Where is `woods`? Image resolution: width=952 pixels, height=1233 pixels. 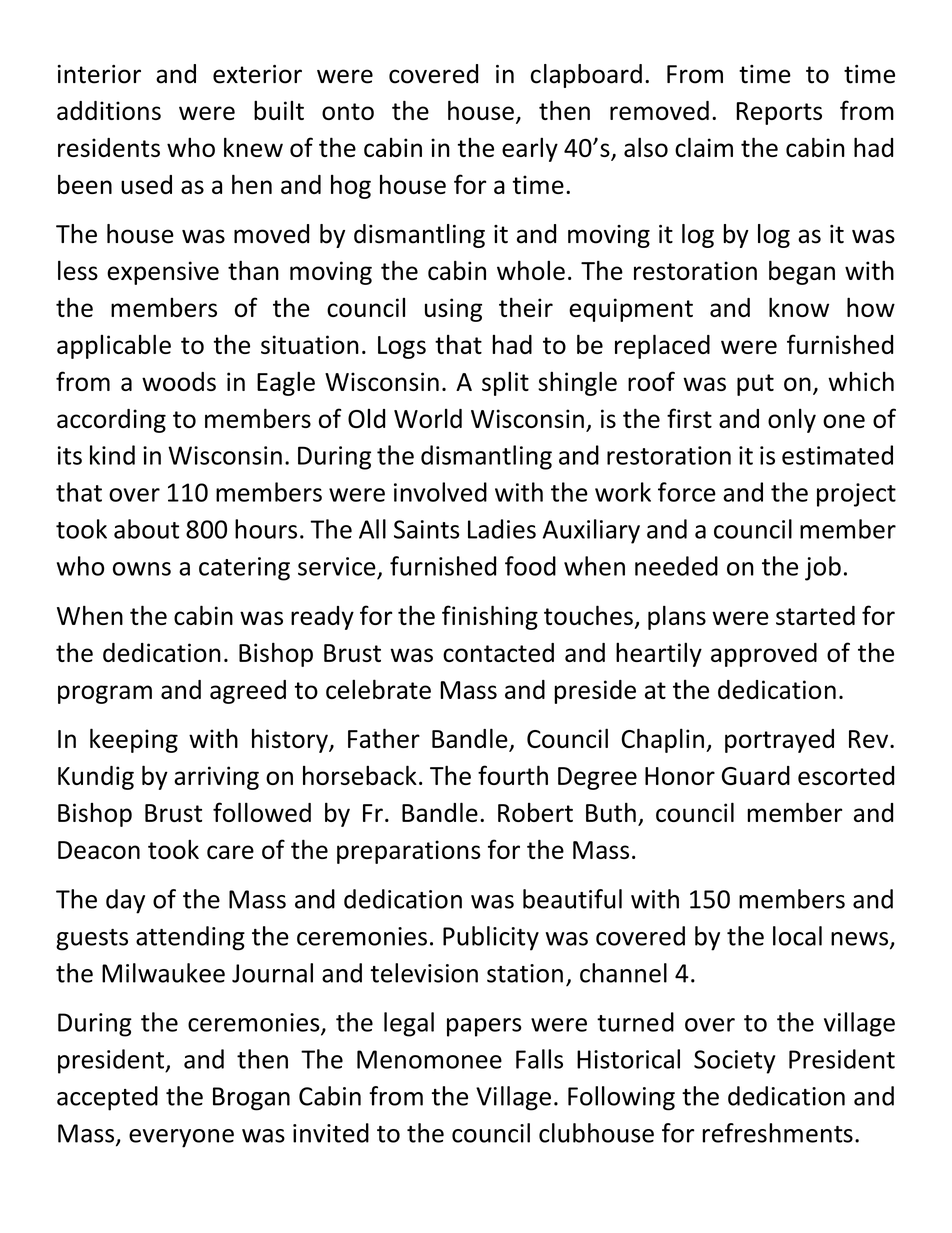 woods is located at coordinates (179, 381).
